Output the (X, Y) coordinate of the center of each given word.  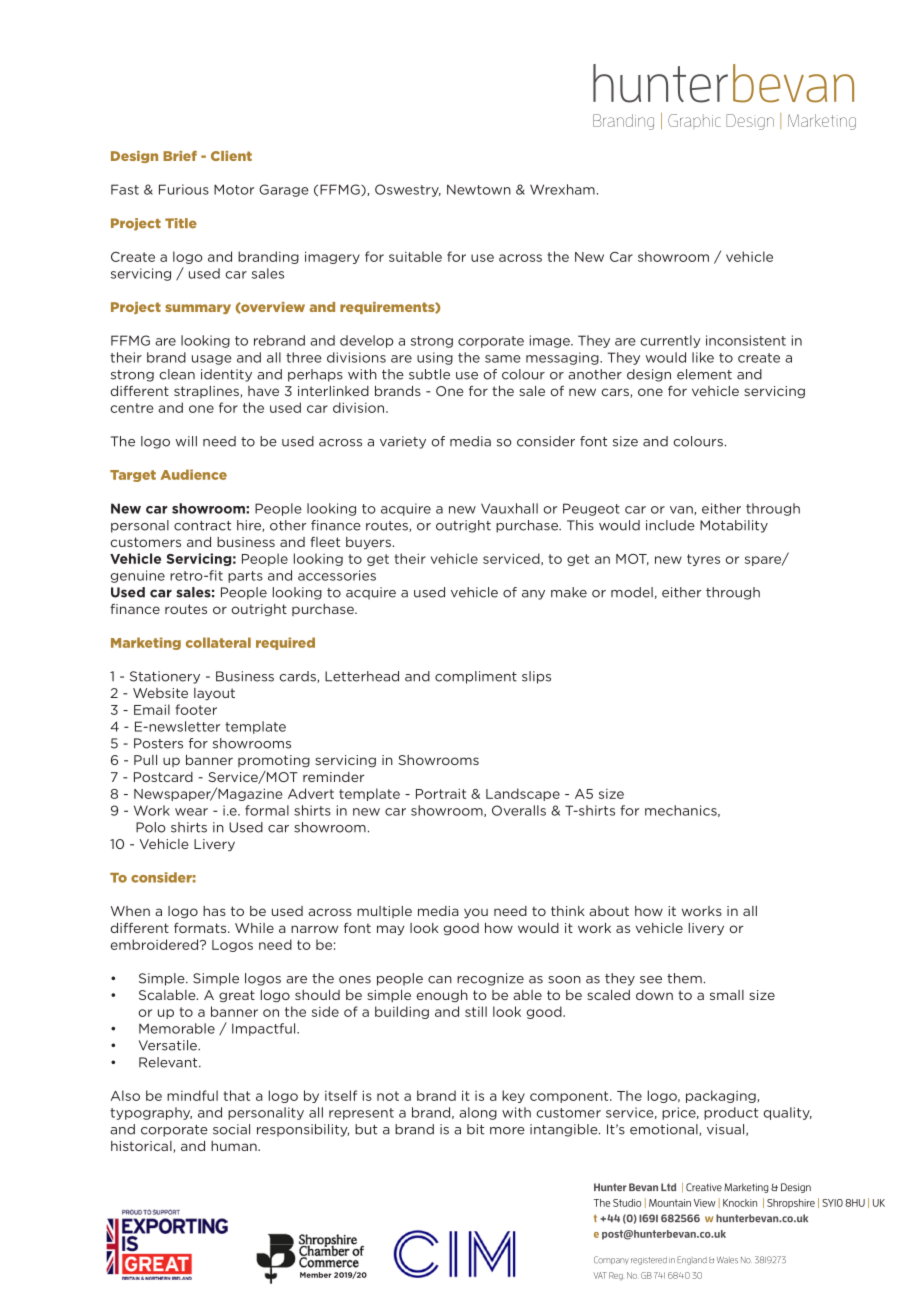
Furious (184, 189)
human (235, 1146)
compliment (476, 677)
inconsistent (746, 340)
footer (196, 709)
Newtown (479, 189)
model (632, 592)
